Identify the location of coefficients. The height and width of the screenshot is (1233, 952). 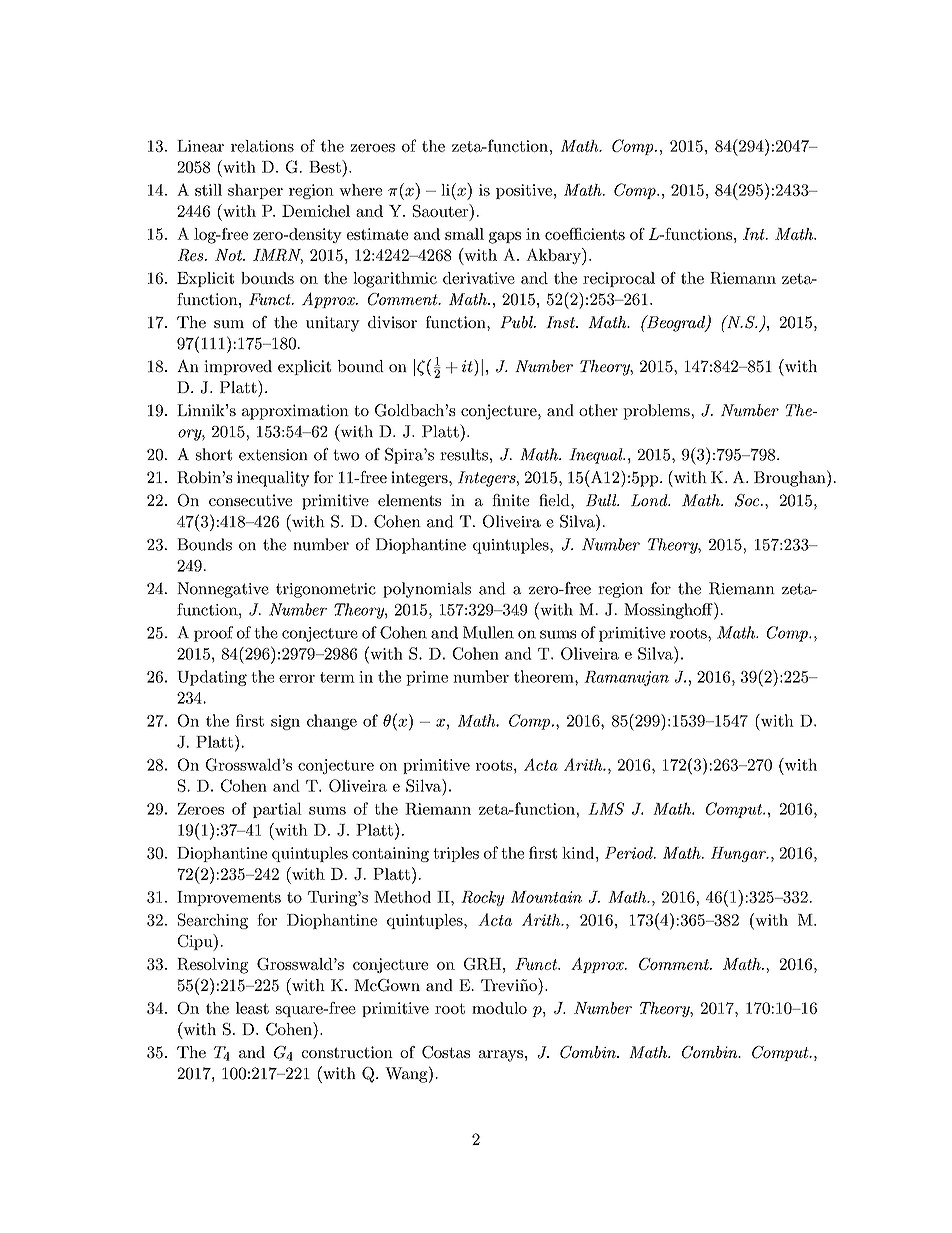
(585, 234).
